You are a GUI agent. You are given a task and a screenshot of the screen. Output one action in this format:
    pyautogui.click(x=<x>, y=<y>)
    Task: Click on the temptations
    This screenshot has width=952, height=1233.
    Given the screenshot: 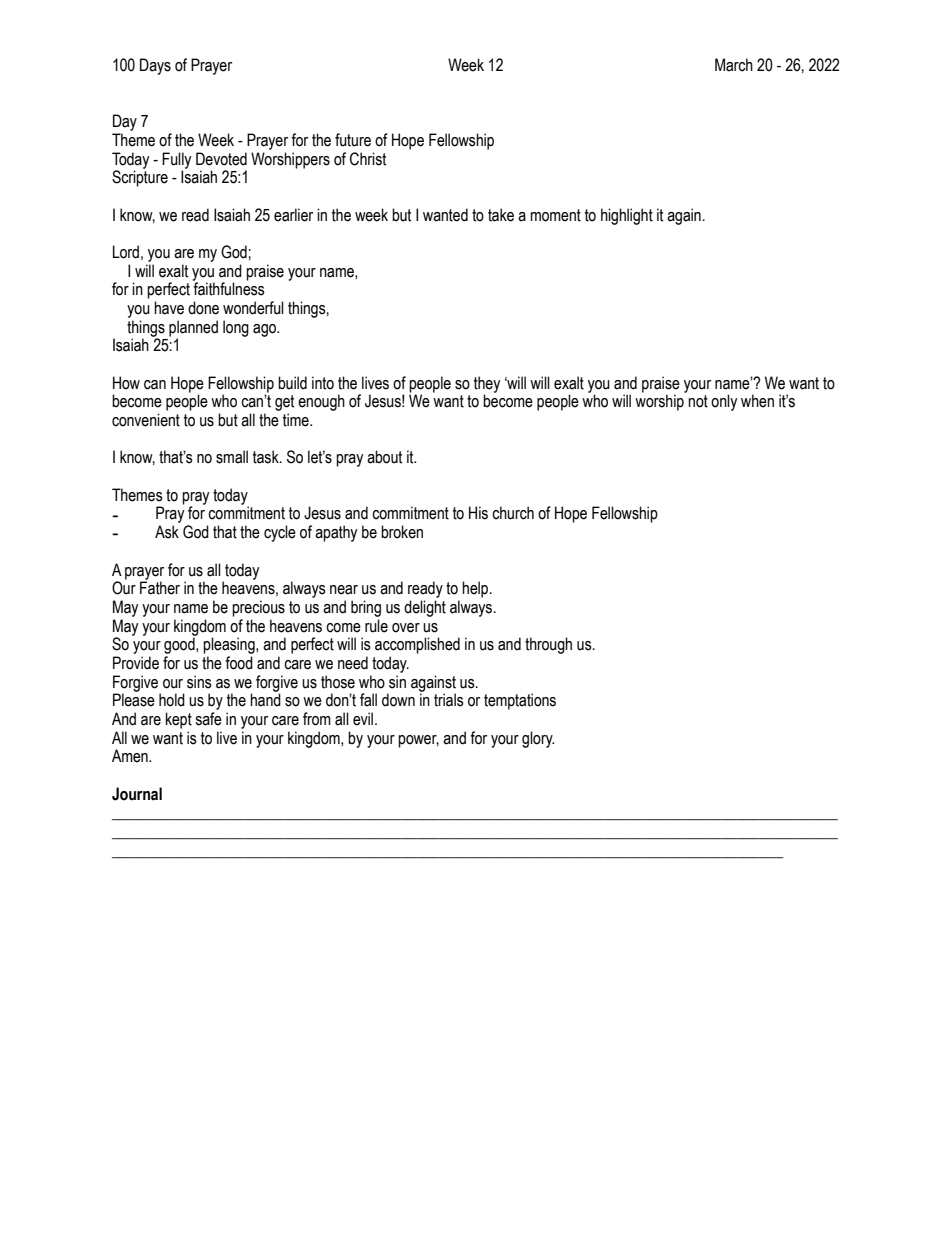 What is the action you would take?
    pyautogui.click(x=520, y=701)
